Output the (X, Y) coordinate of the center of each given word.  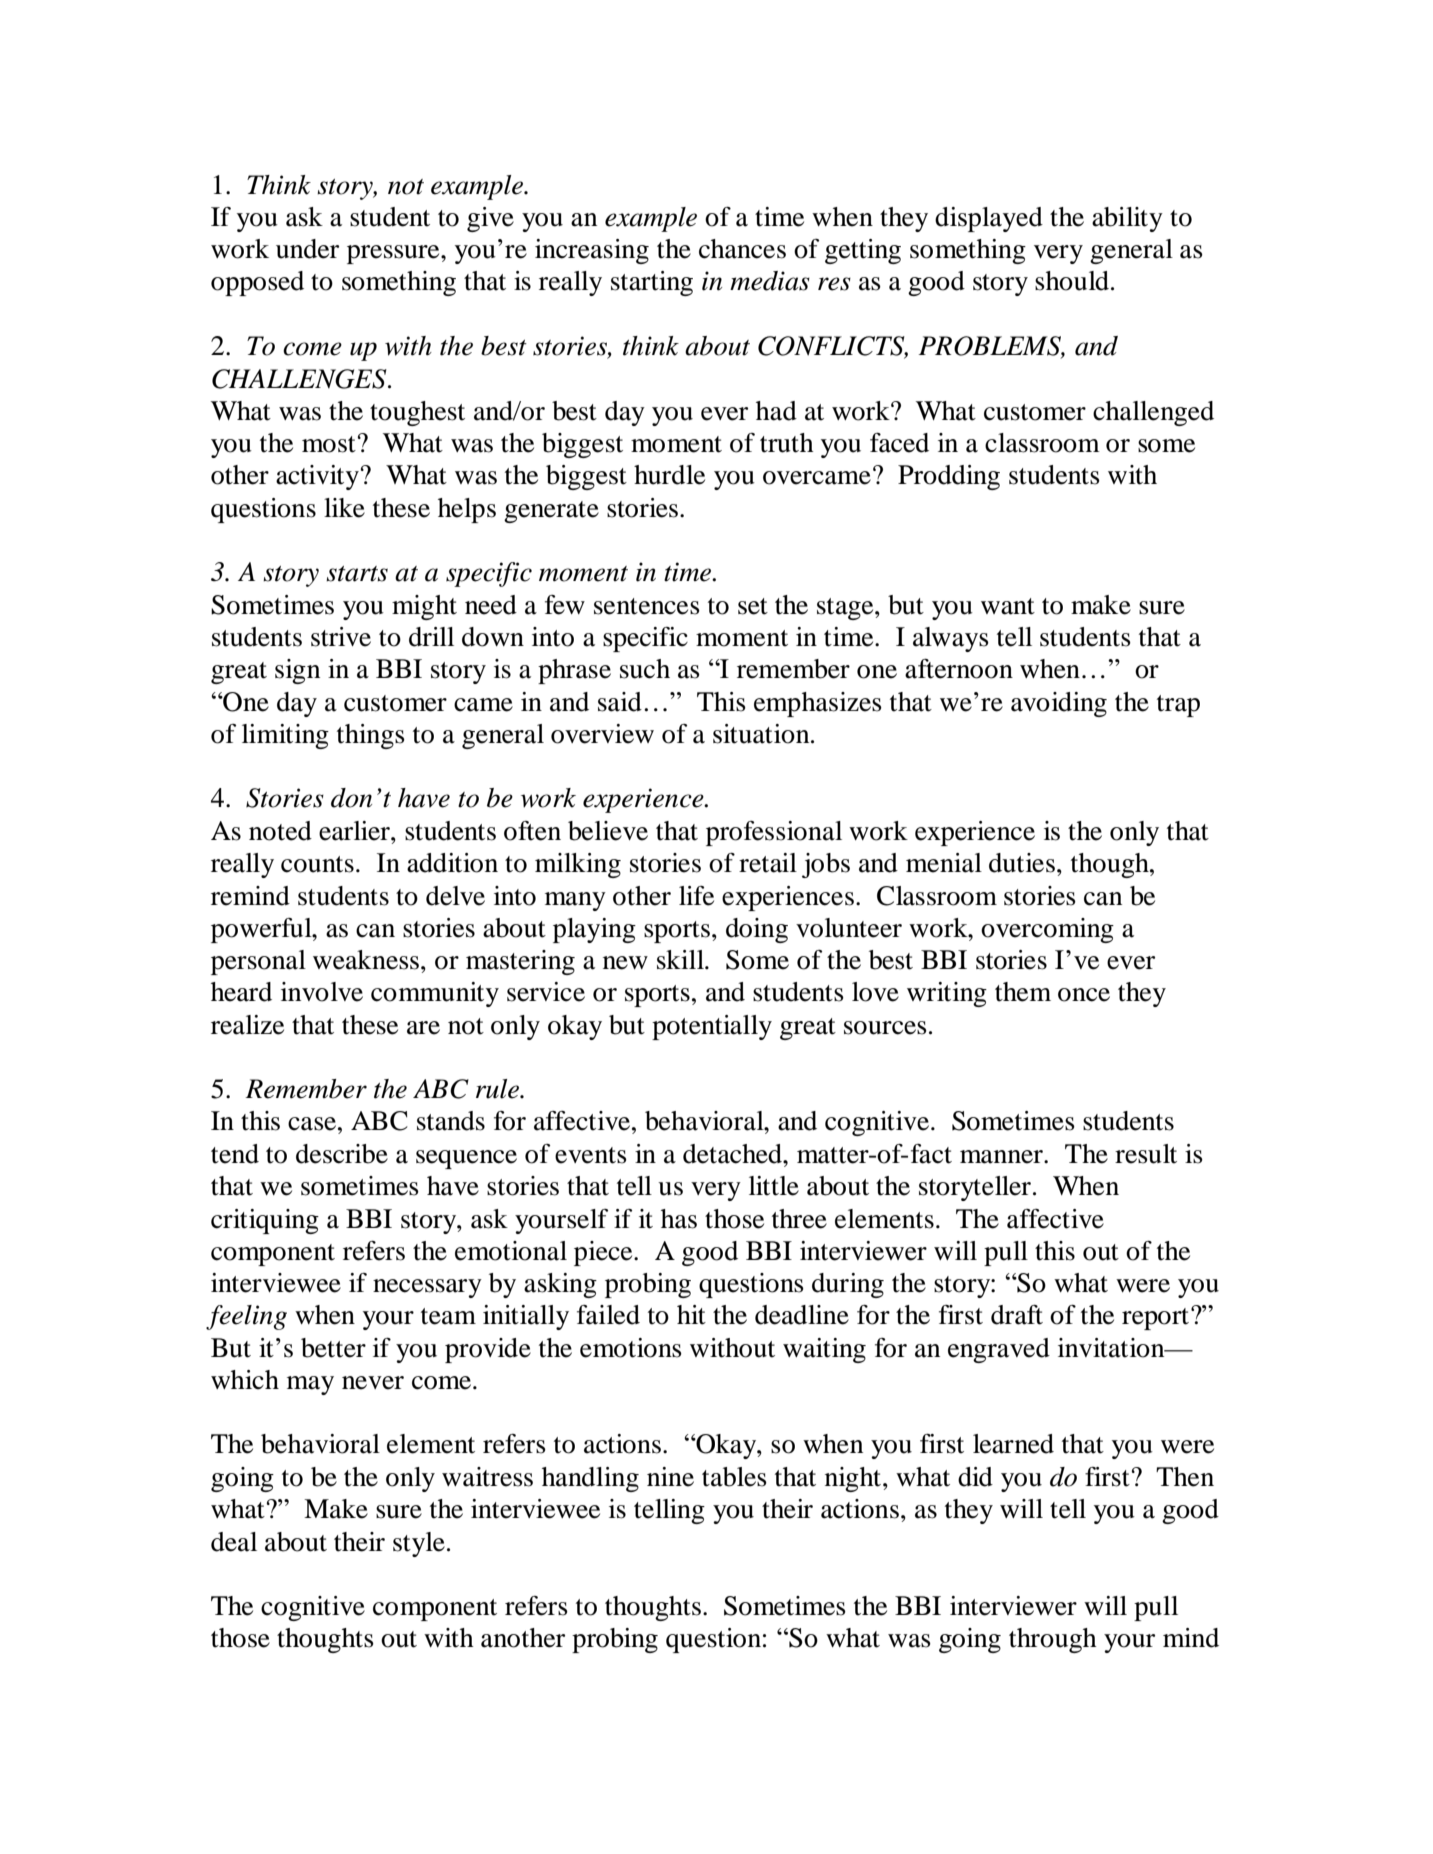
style (419, 1544)
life (696, 896)
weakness (366, 960)
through (1053, 1640)
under (307, 249)
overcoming (1047, 930)
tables (734, 1477)
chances (742, 249)
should (1073, 281)
